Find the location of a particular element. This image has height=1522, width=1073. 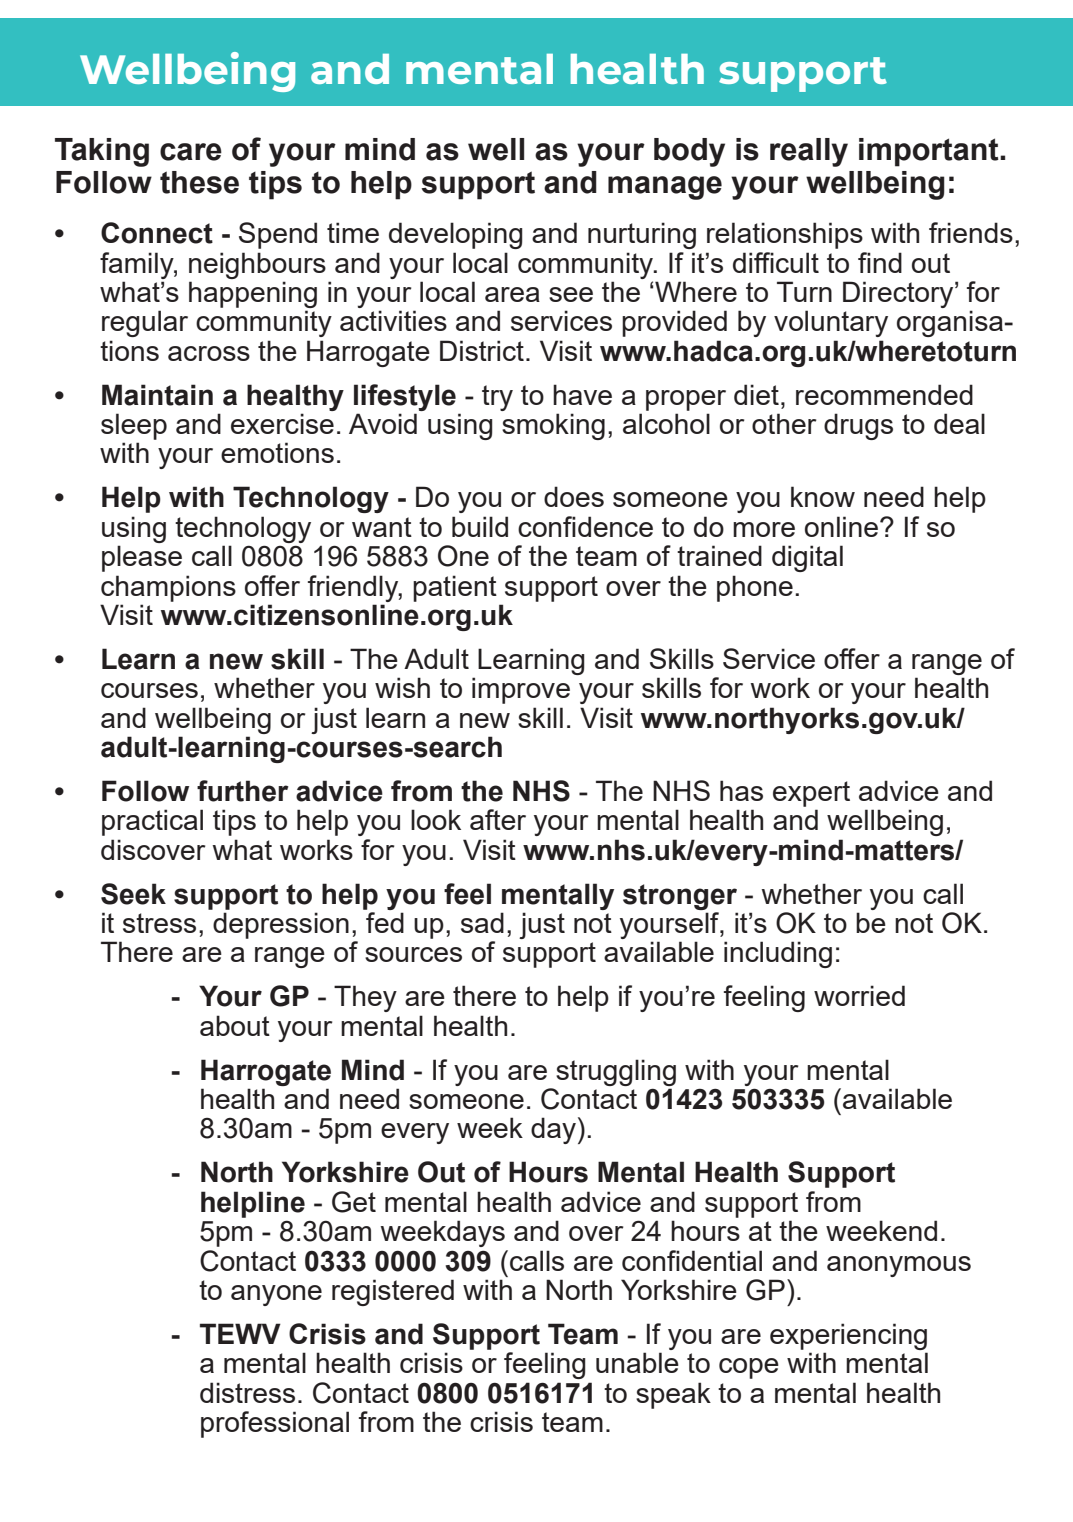

professional is located at coordinates (275, 1424).
